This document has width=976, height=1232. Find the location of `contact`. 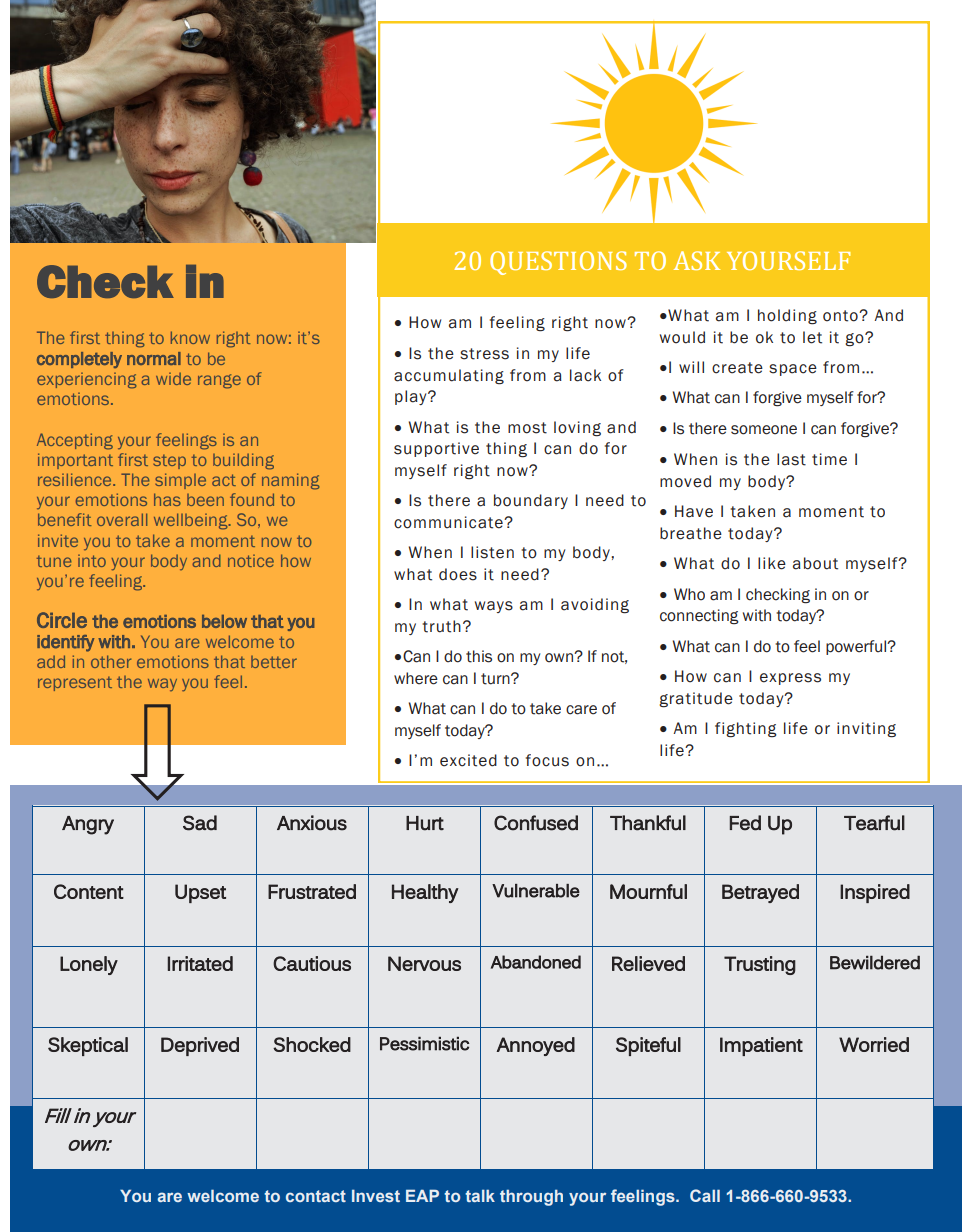

contact is located at coordinates (316, 1196).
